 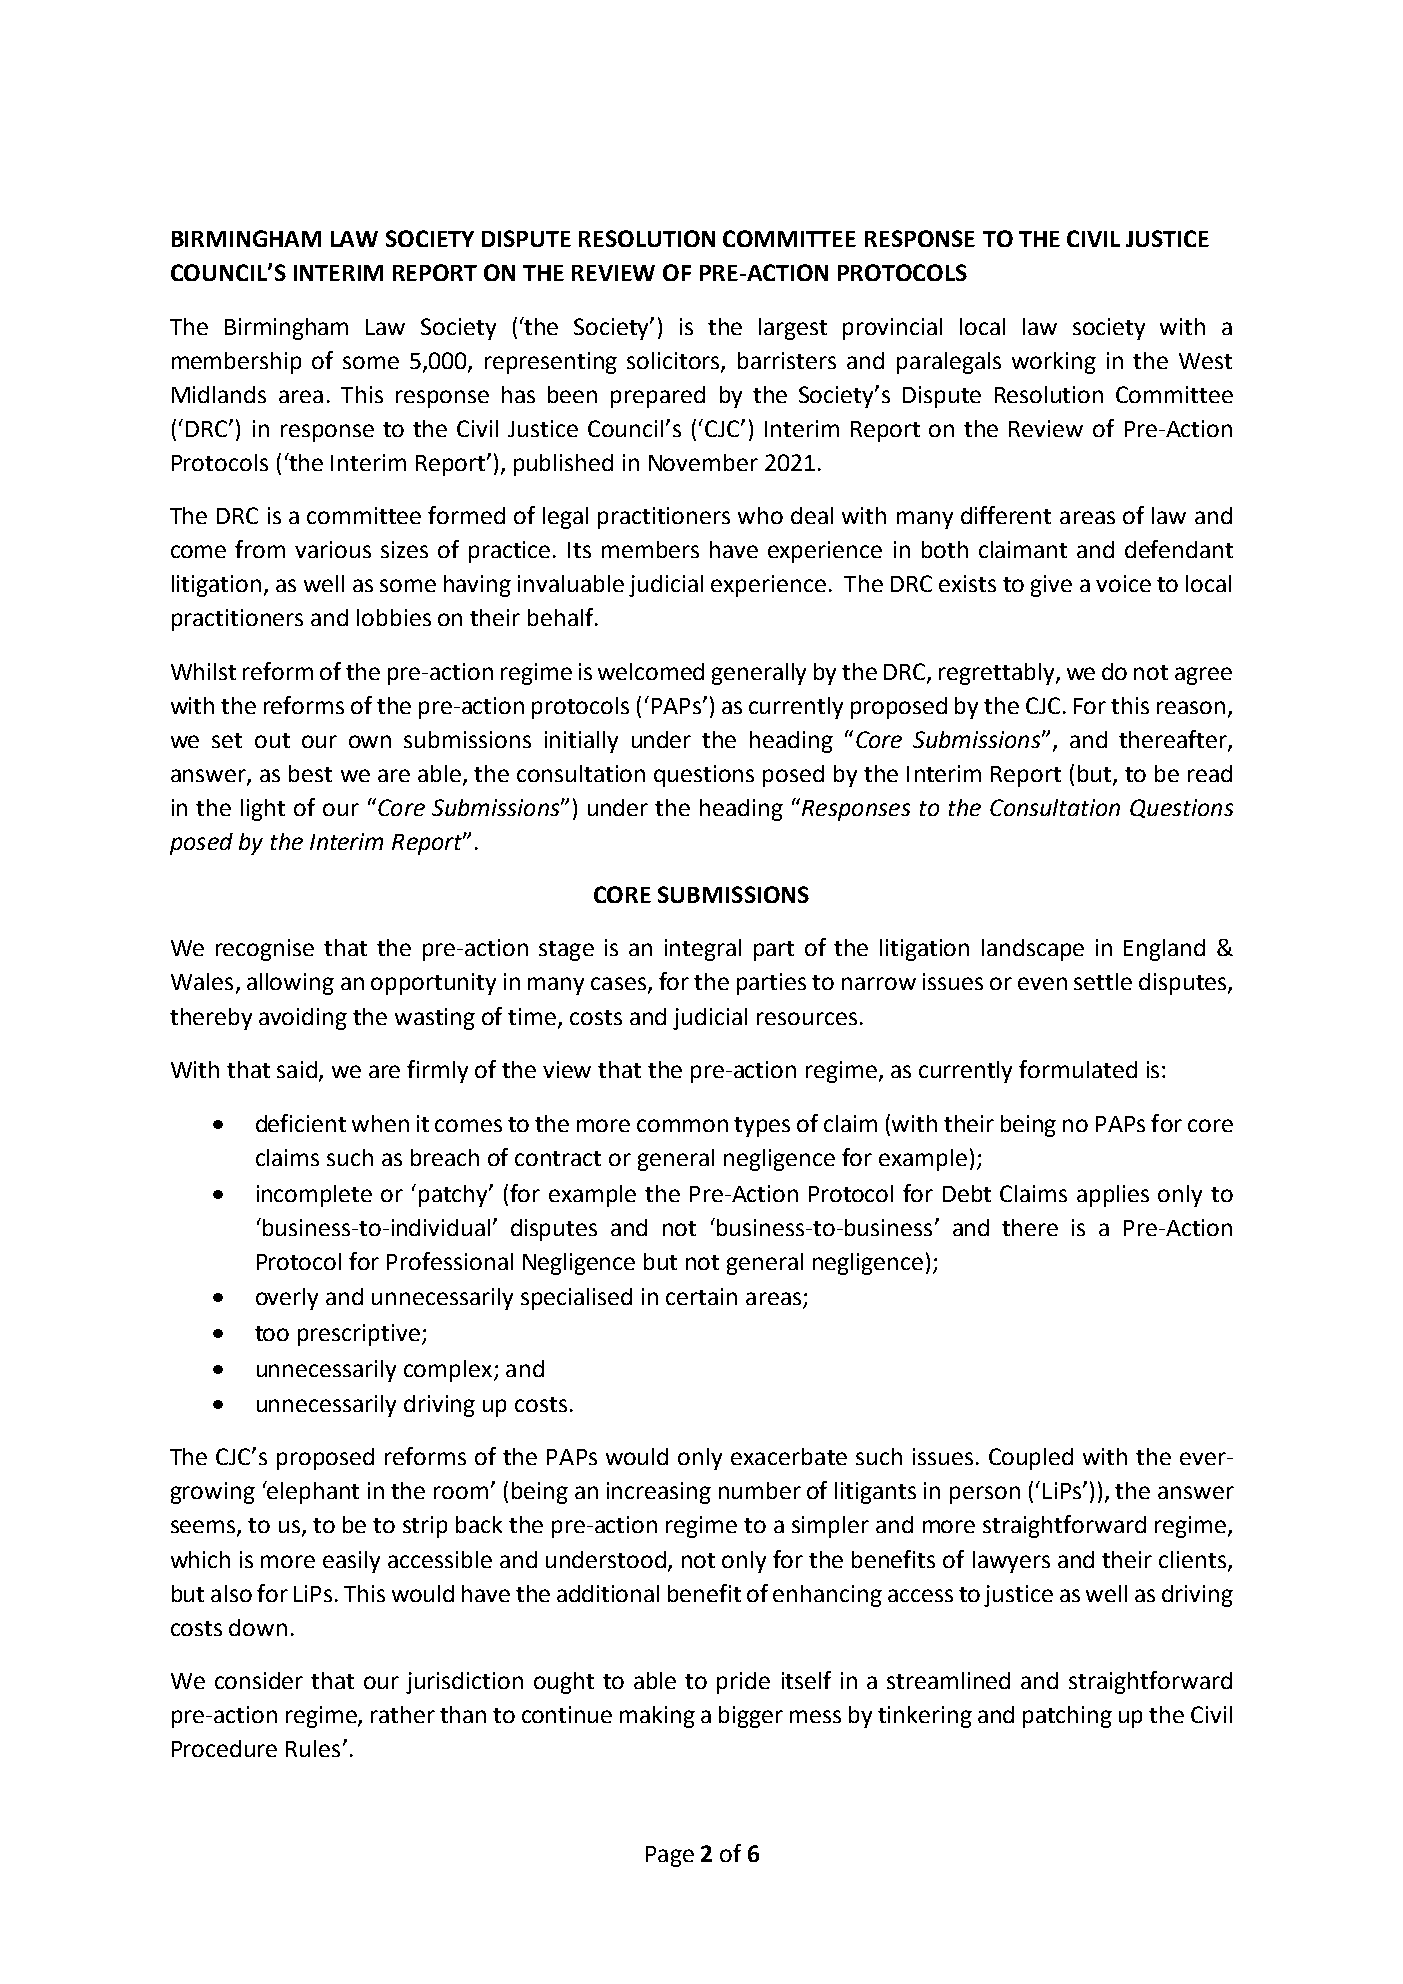 I want to click on Rules, so click(x=313, y=1748).
